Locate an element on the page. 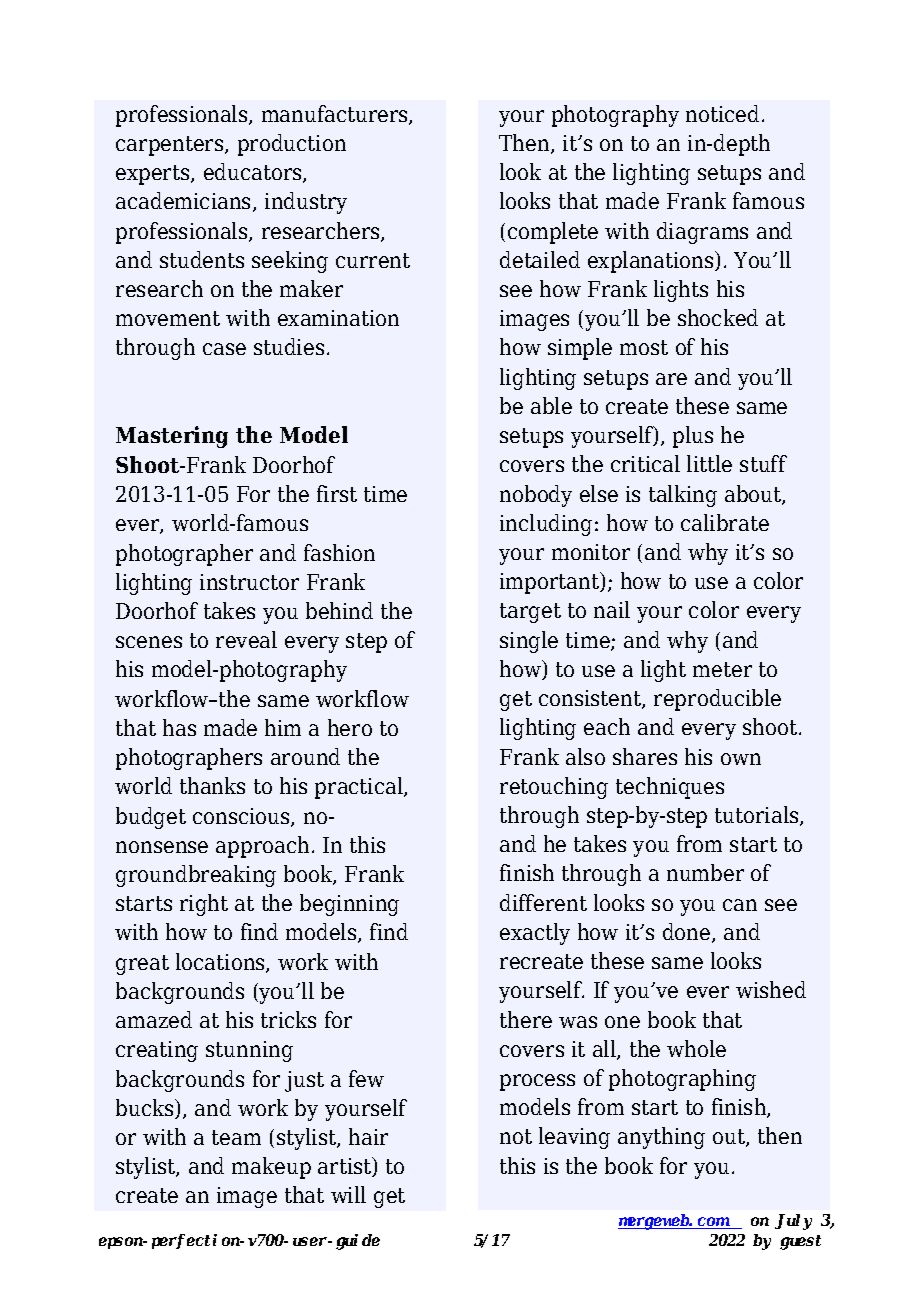 This document has width=924, height=1311. number is located at coordinates (705, 872).
